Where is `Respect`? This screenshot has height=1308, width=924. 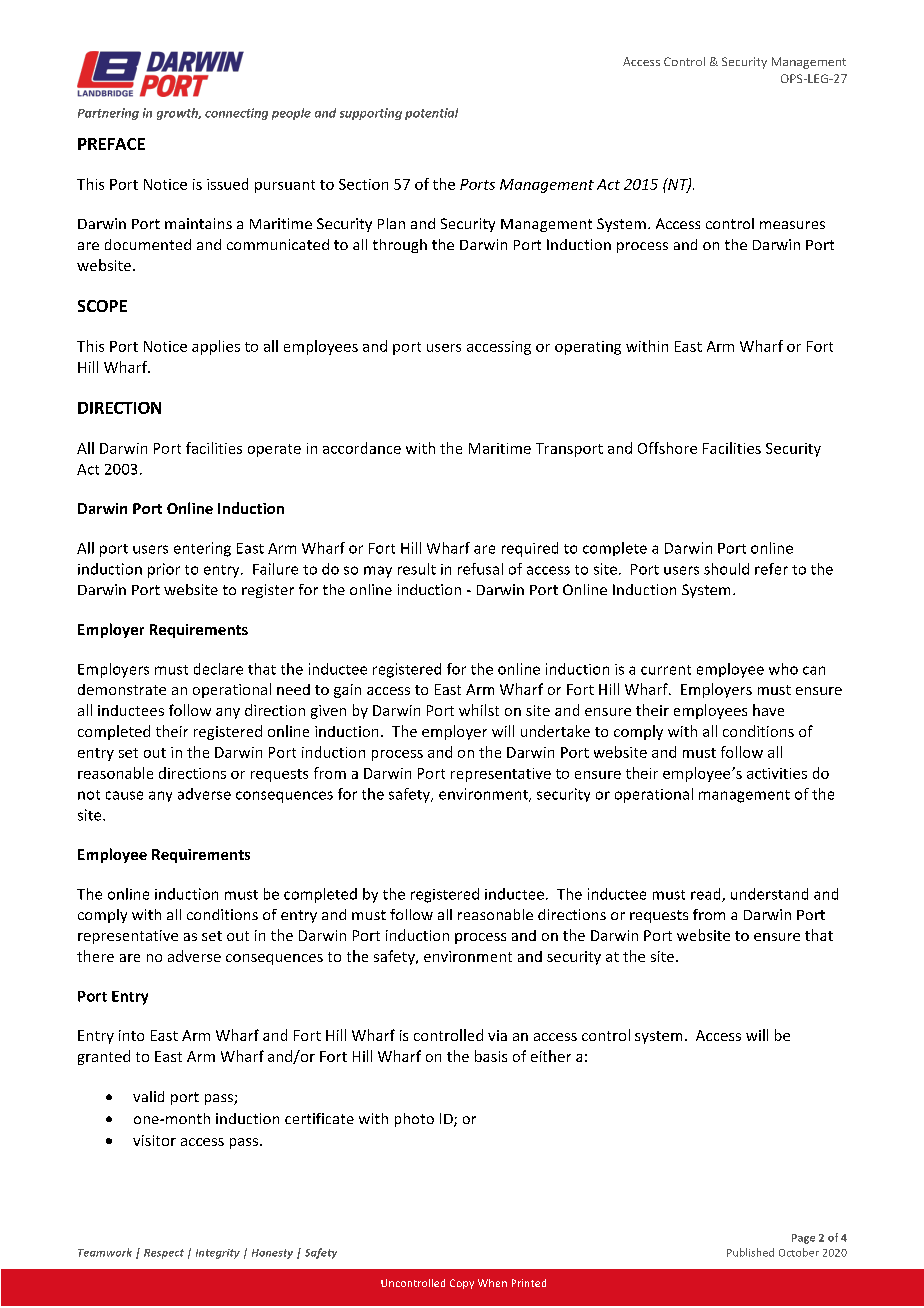
Respect is located at coordinates (164, 1254).
